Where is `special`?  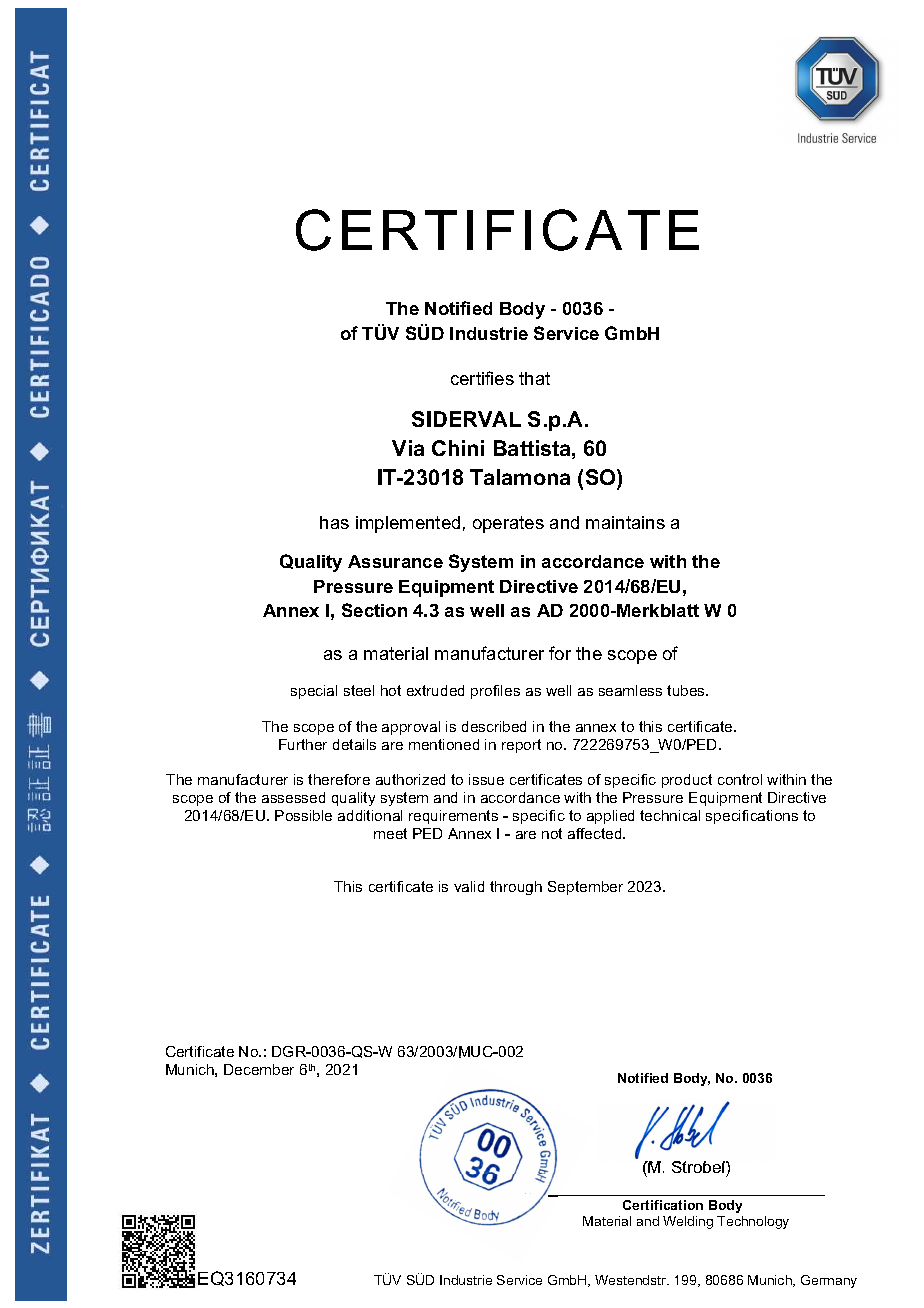 special is located at coordinates (314, 692).
